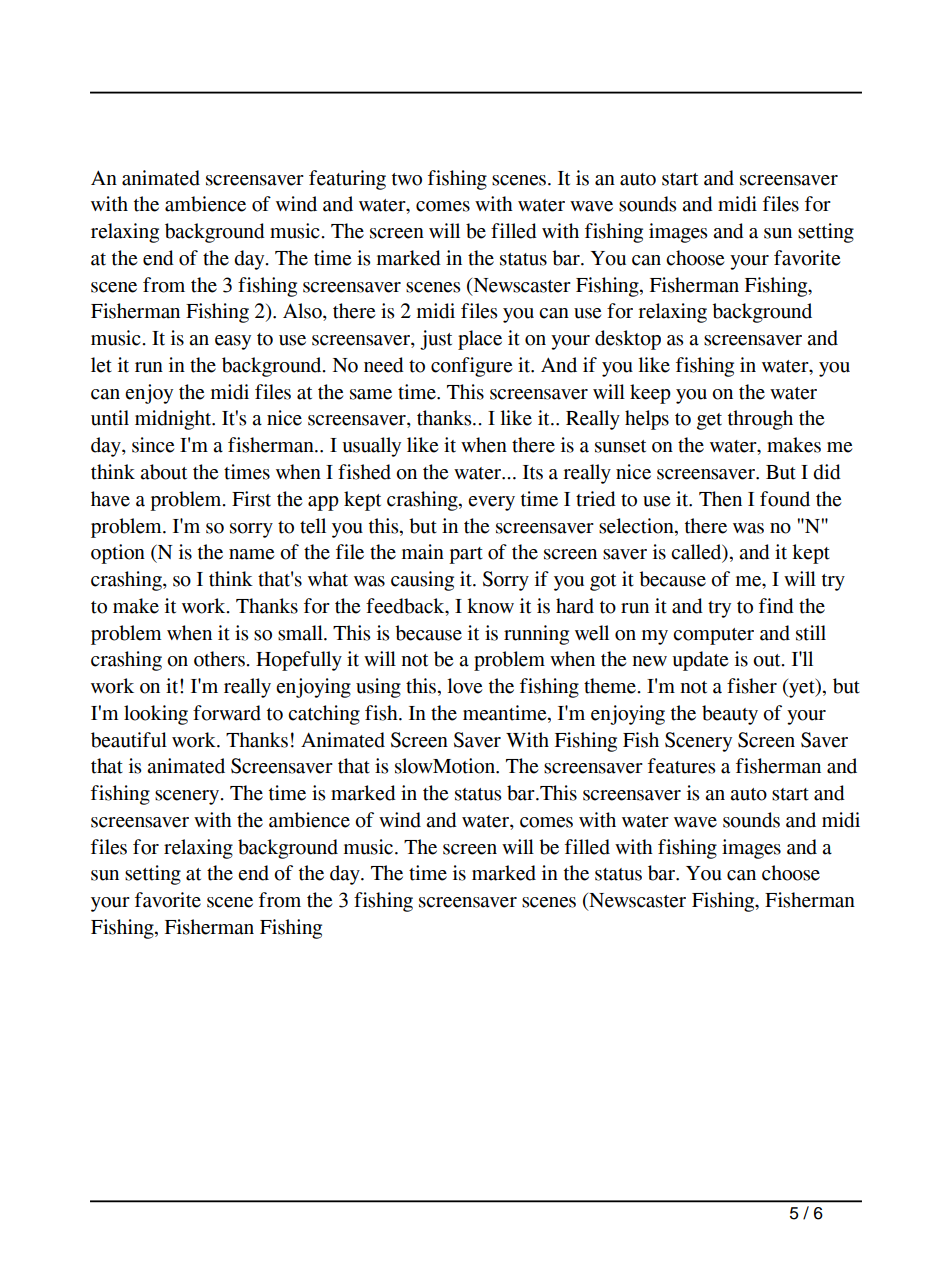  What do you see at coordinates (407, 179) in the screenshot?
I see `two` at bounding box center [407, 179].
